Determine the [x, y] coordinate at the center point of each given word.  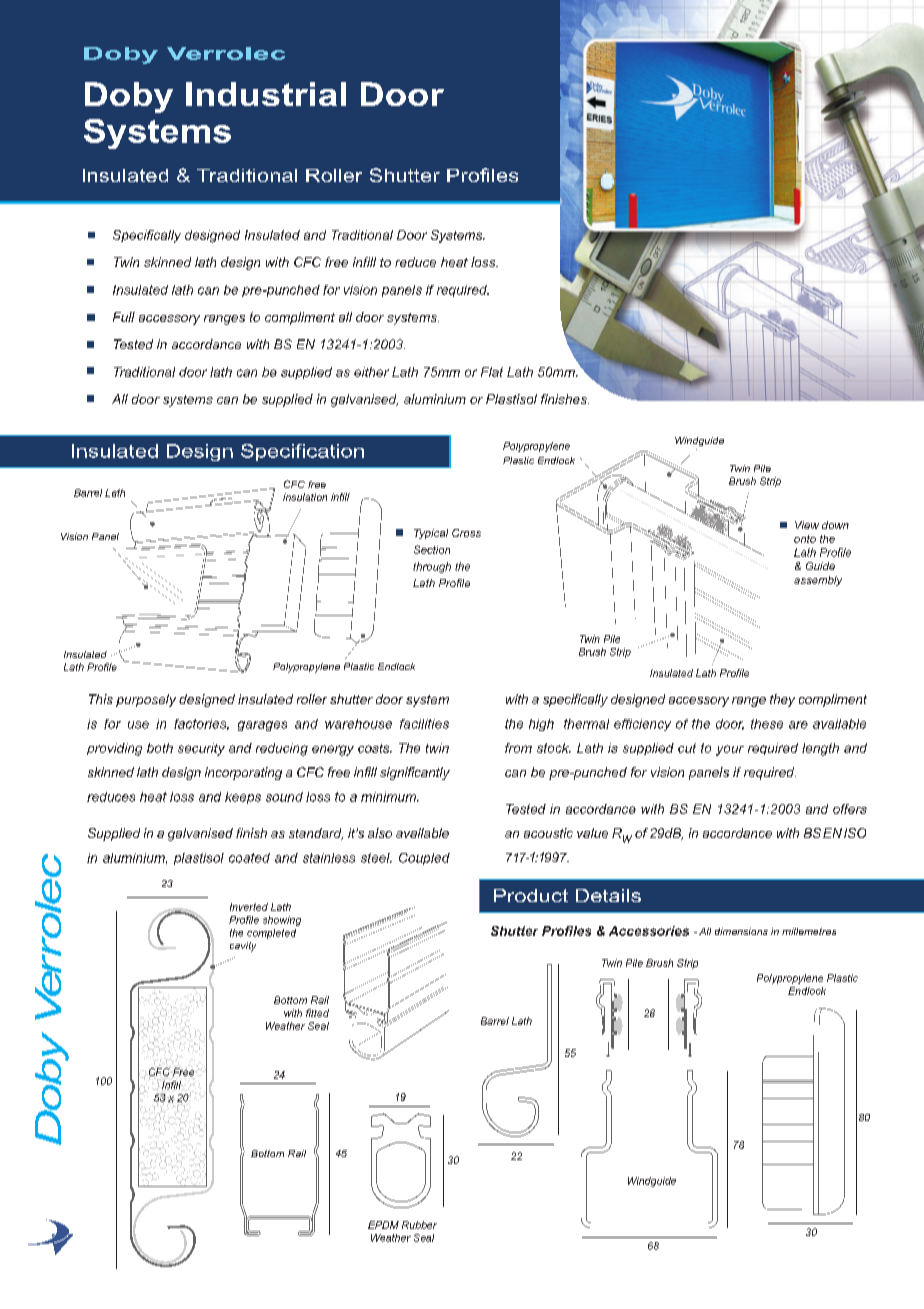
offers [850, 809]
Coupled [424, 859]
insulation [305, 497]
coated [249, 858]
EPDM [383, 1225]
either [371, 372]
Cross [466, 533]
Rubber [419, 1225]
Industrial [266, 94]
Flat [492, 372]
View [807, 525]
